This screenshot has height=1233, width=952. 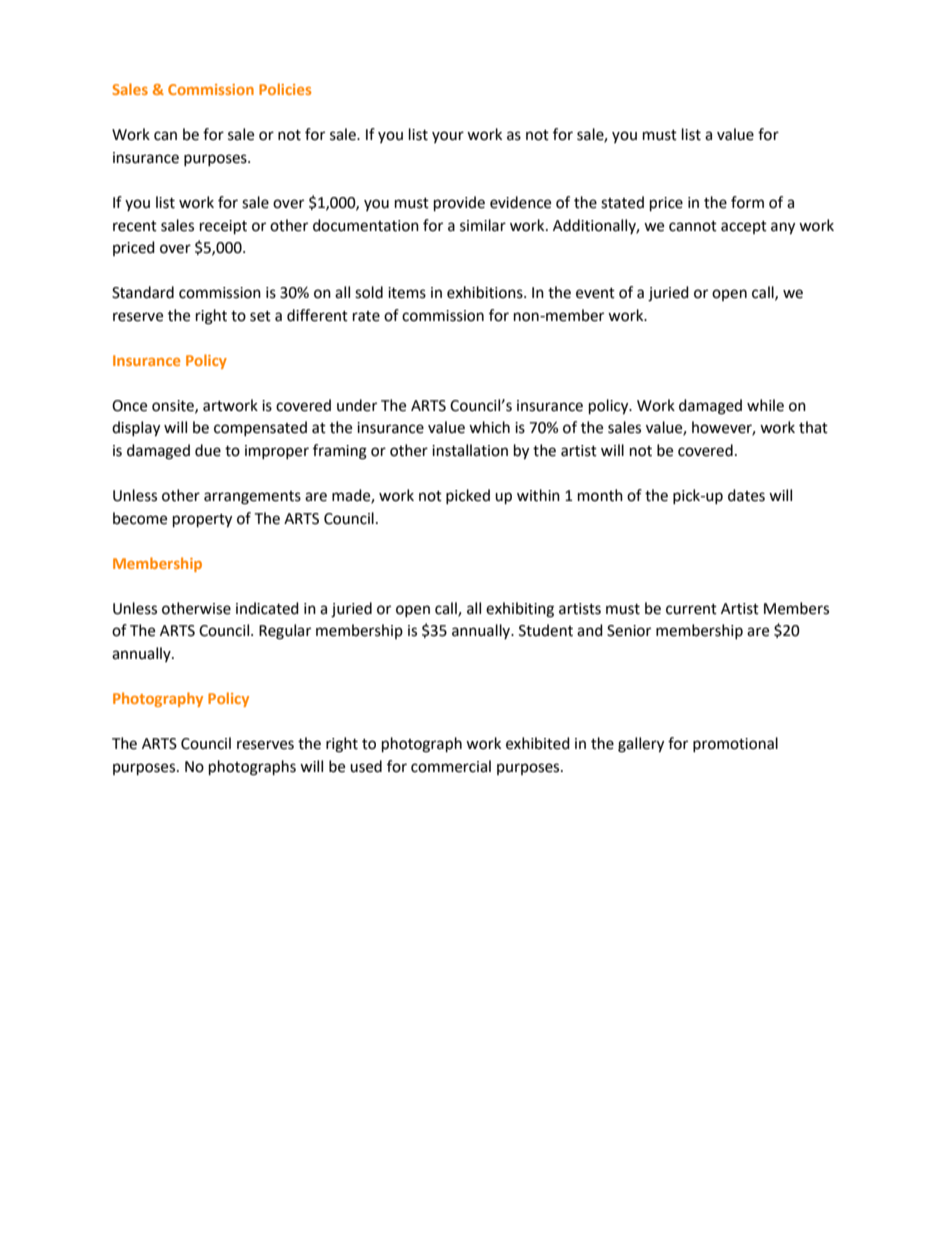 I want to click on event, so click(x=595, y=293).
